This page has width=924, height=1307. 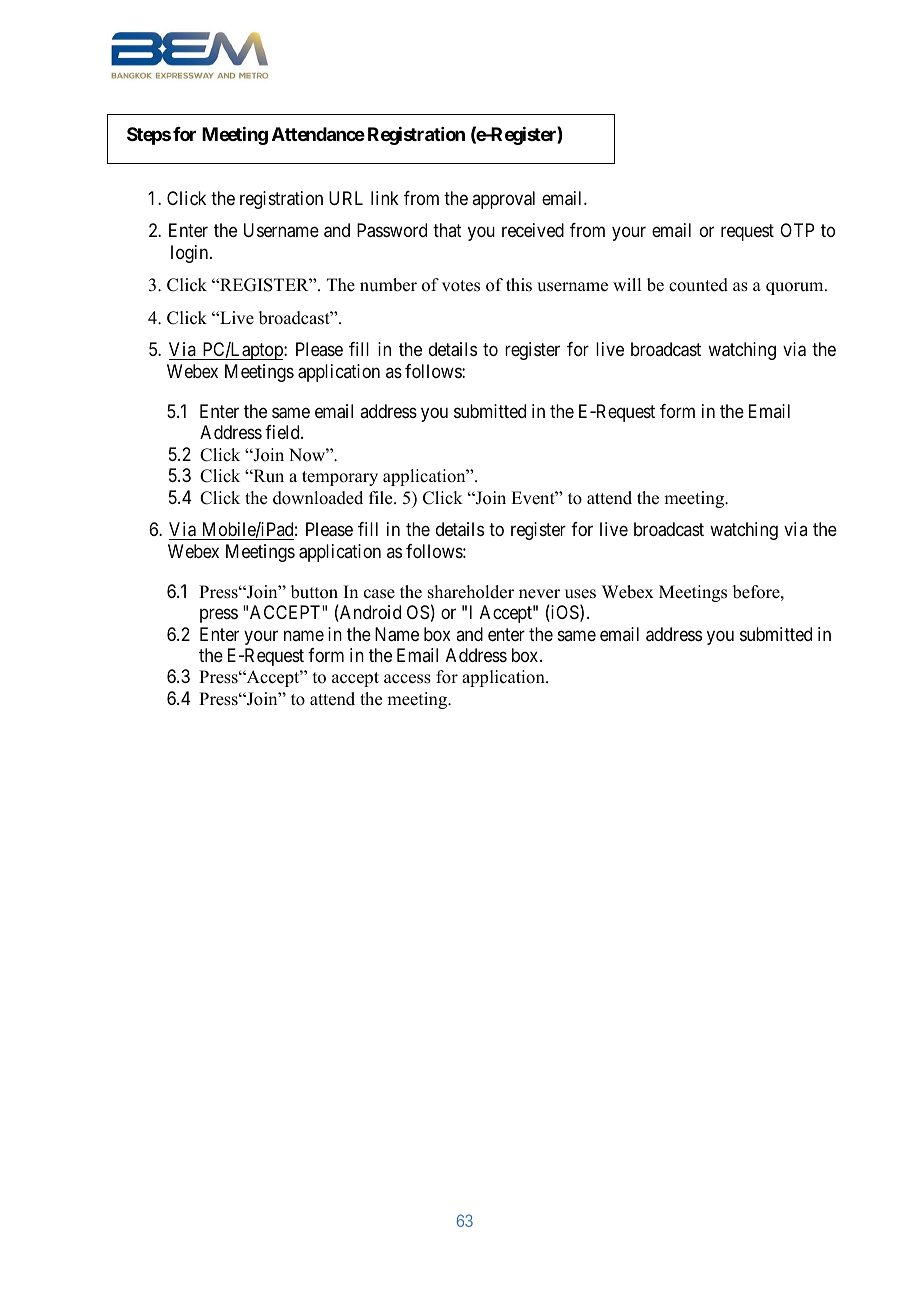 I want to click on shareholder, so click(x=471, y=592).
